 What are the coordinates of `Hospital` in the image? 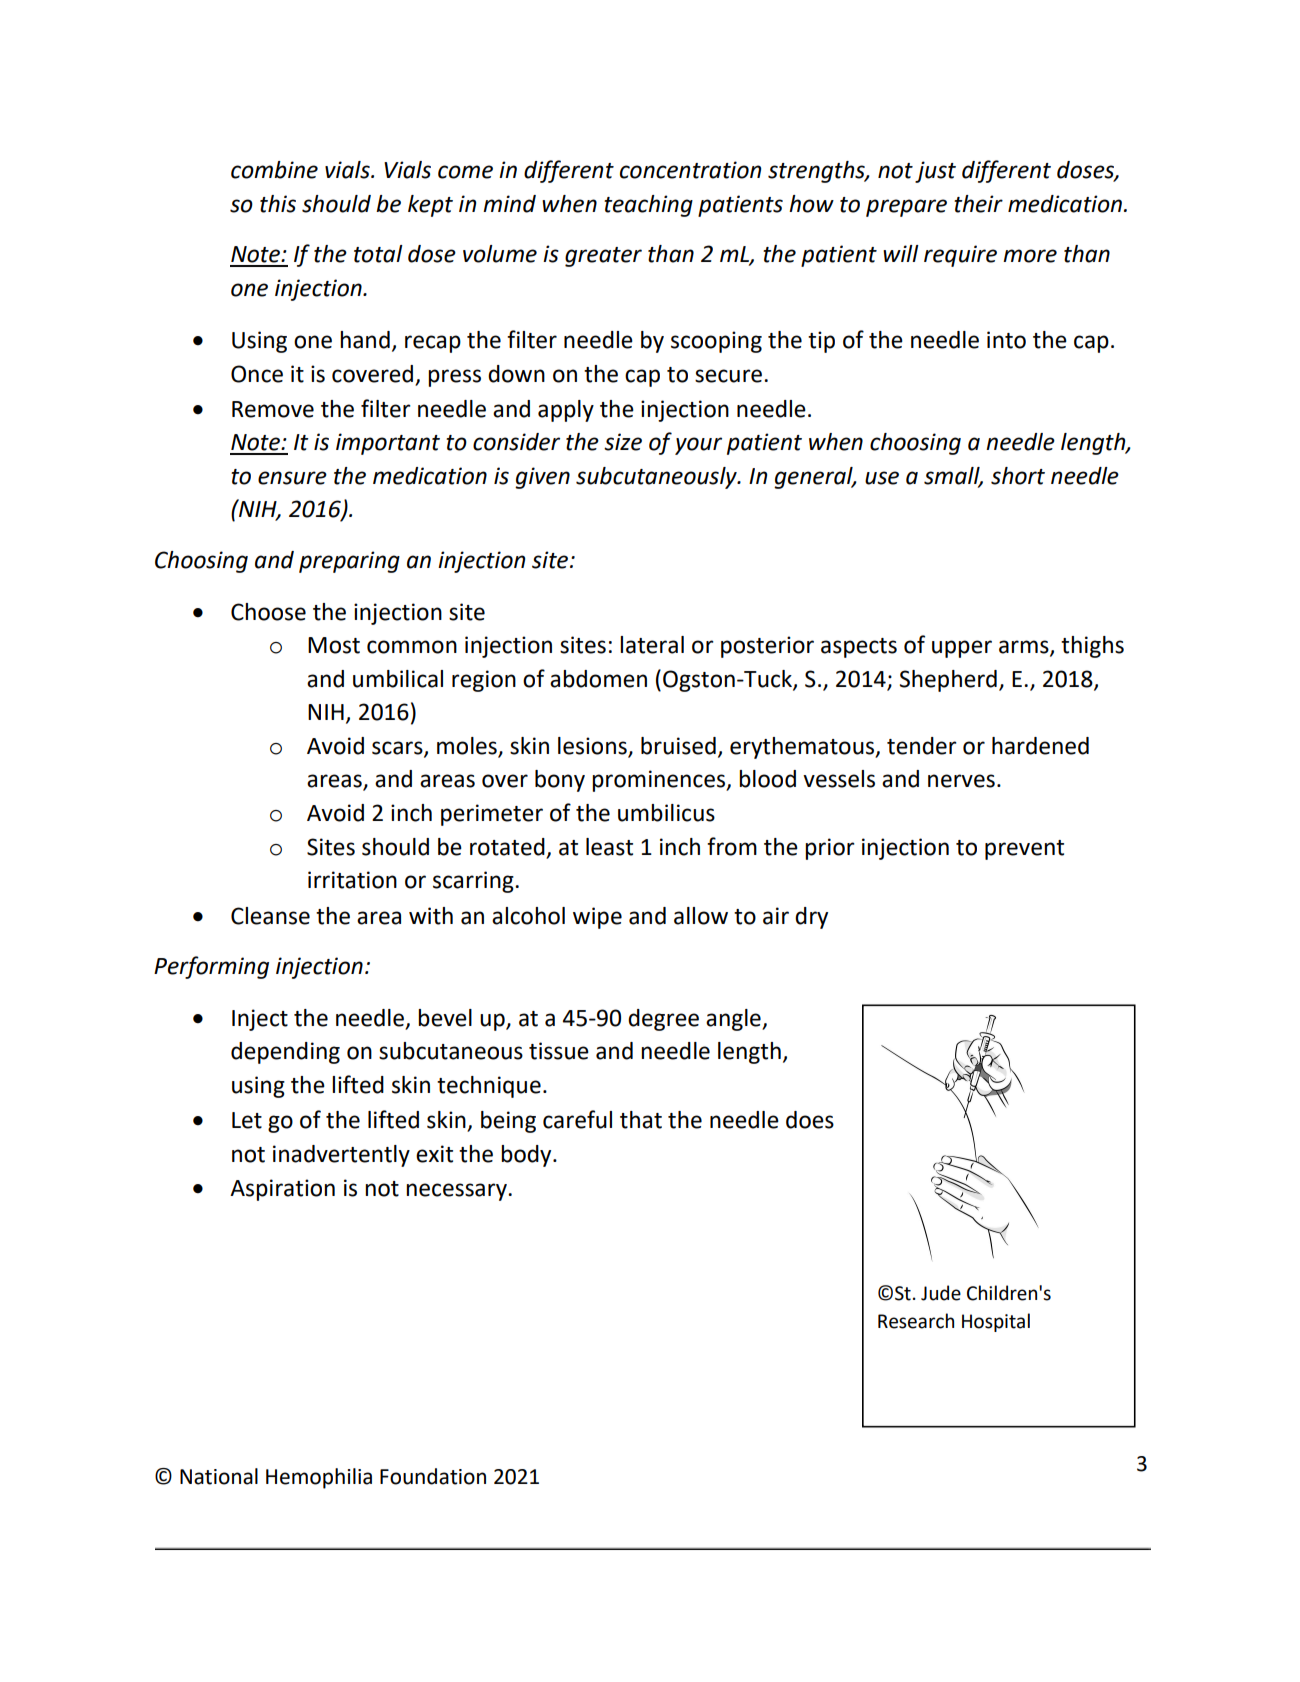 It's located at (996, 1322).
